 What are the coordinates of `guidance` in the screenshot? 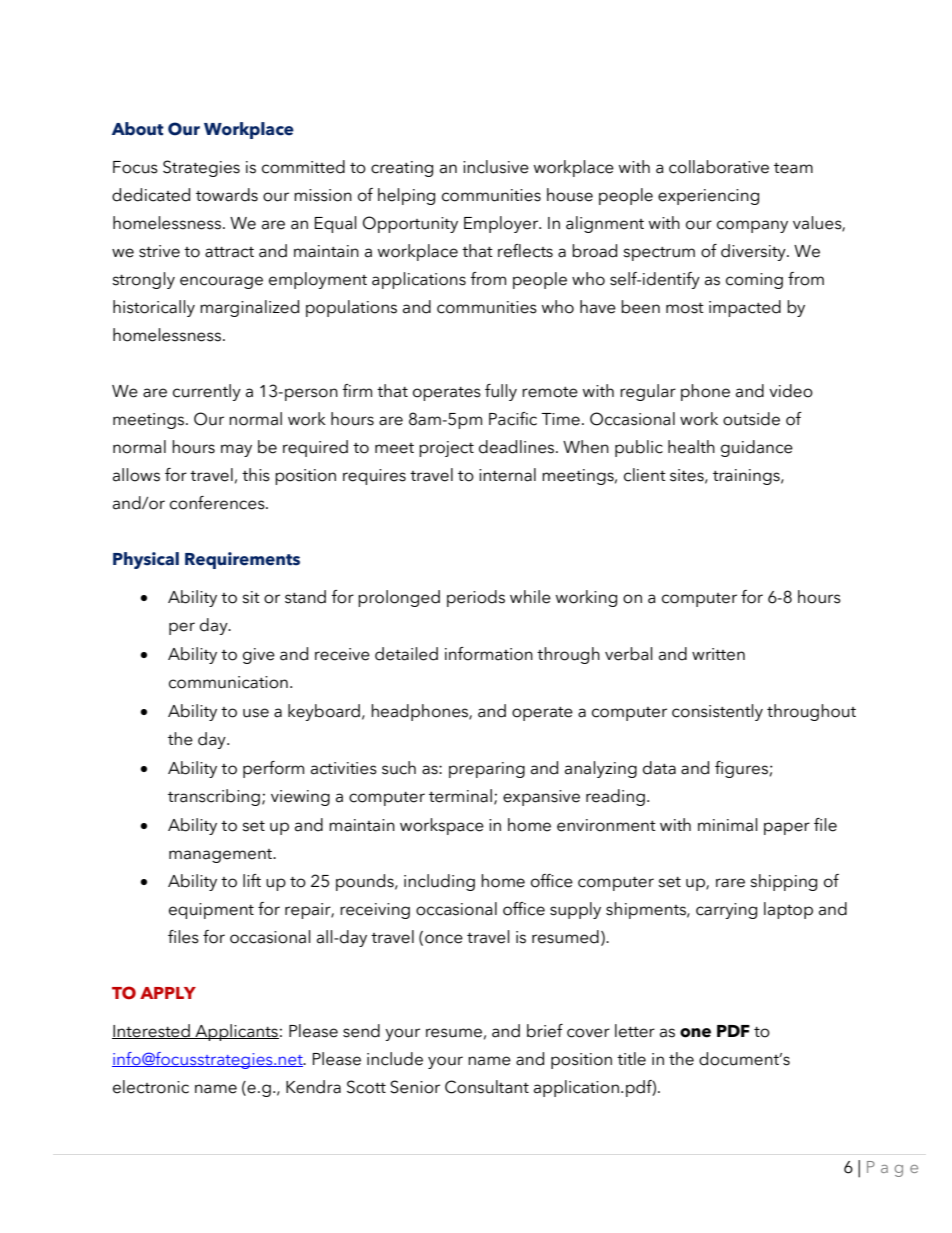 It's located at (757, 448).
